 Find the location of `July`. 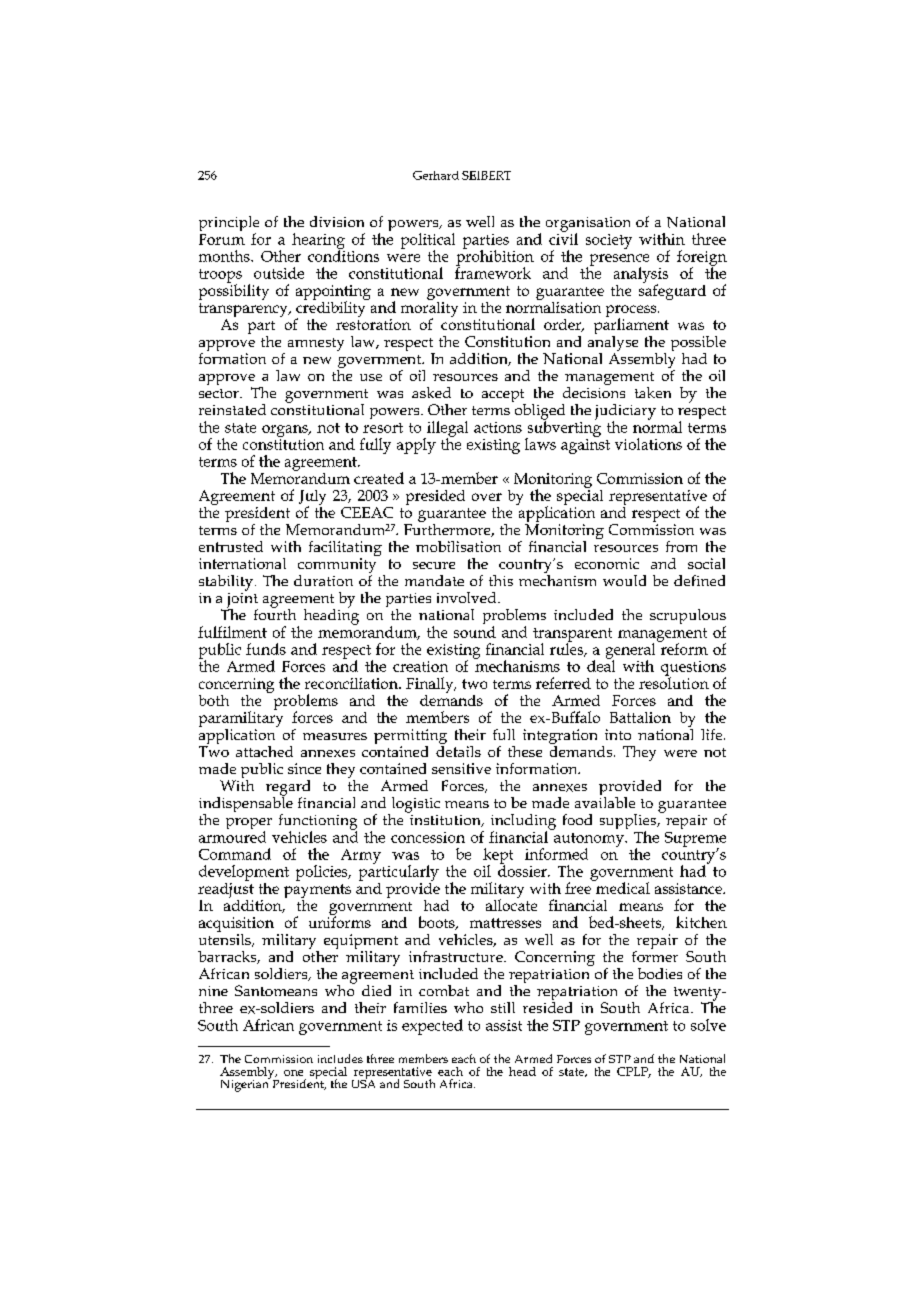

July is located at coordinates (312, 499).
